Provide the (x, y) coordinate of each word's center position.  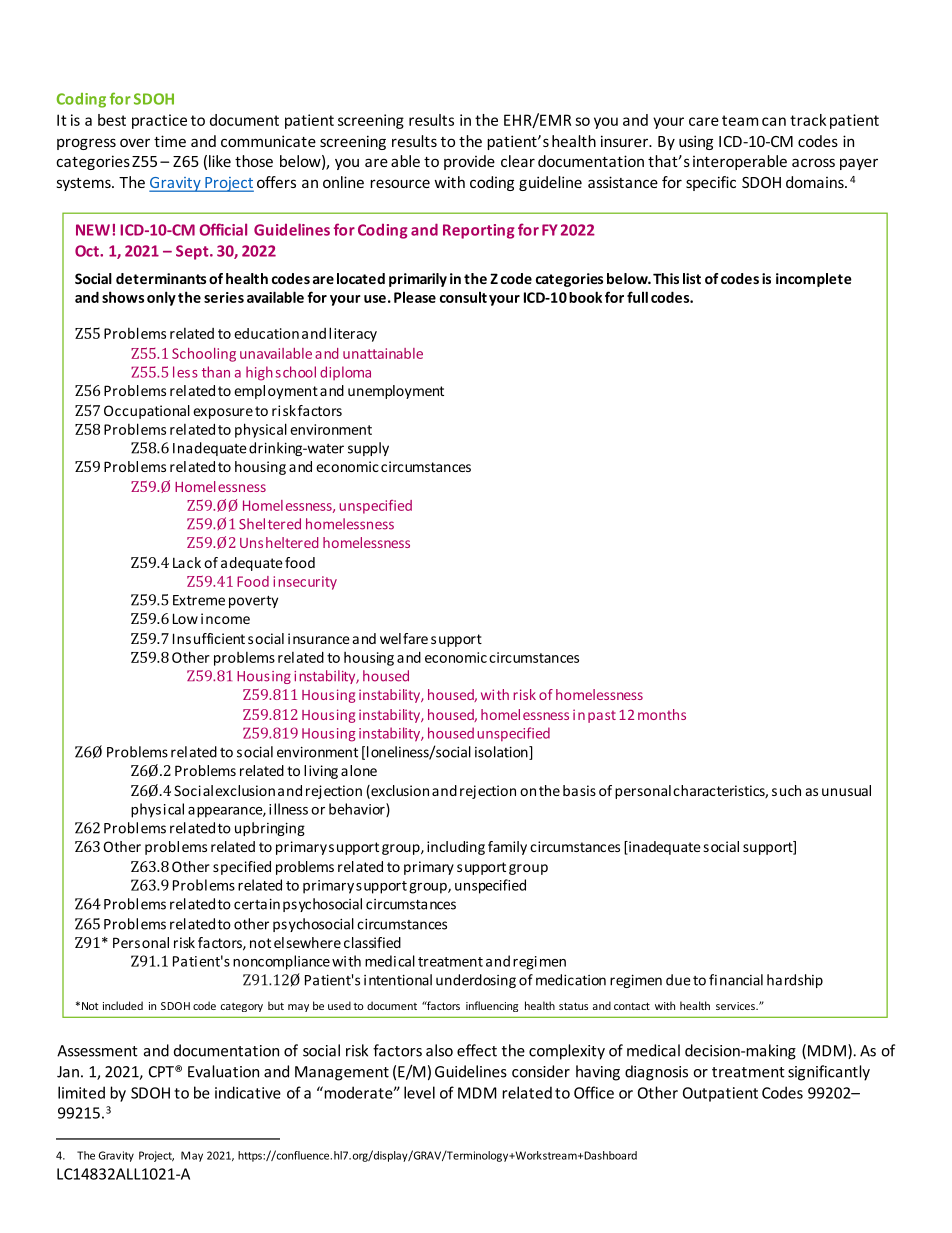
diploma (345, 373)
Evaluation (223, 1071)
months (662, 714)
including (456, 848)
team (740, 120)
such (786, 790)
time (170, 141)
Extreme (199, 600)
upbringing (270, 829)
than (216, 372)
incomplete (814, 280)
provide (469, 162)
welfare (404, 638)
